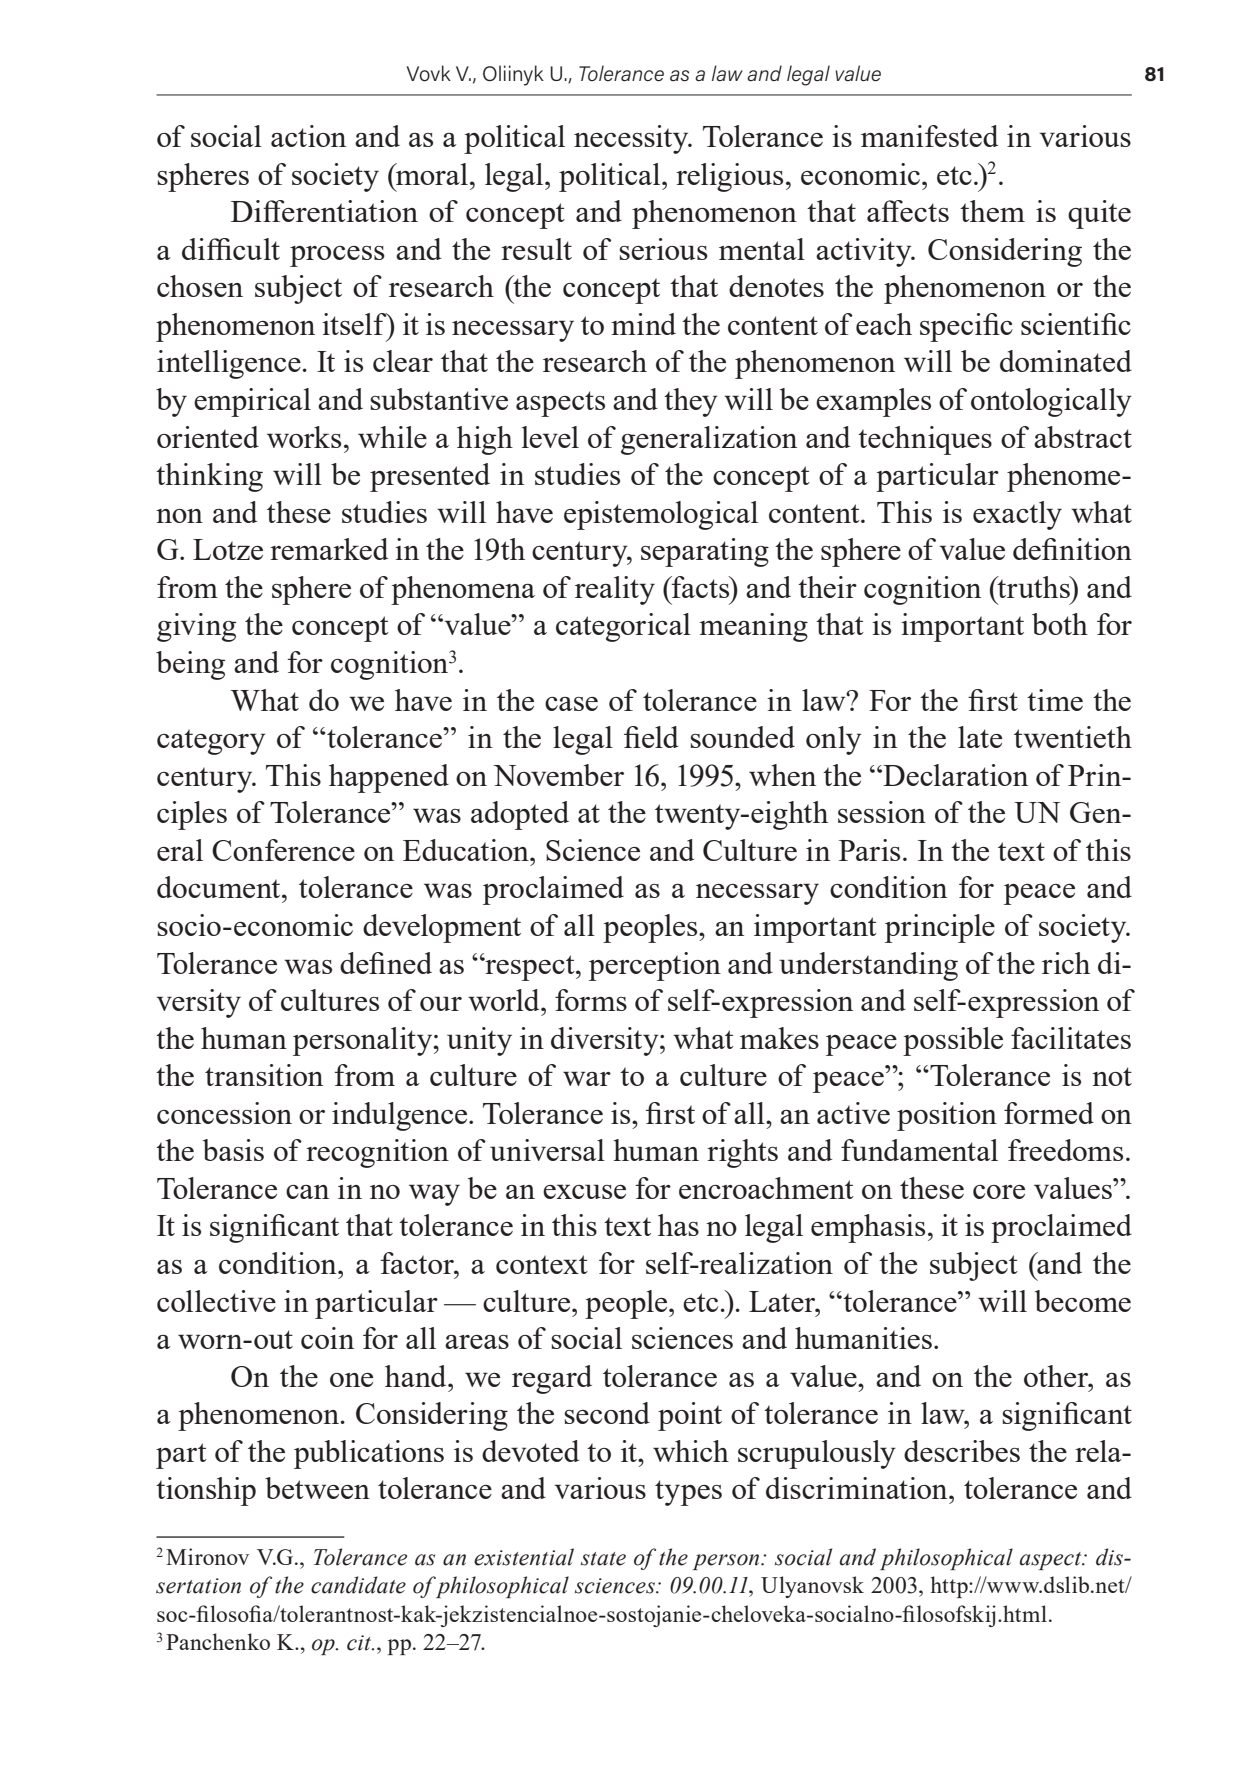 The width and height of the screenshot is (1257, 1775). I want to click on candidate, so click(358, 1585).
